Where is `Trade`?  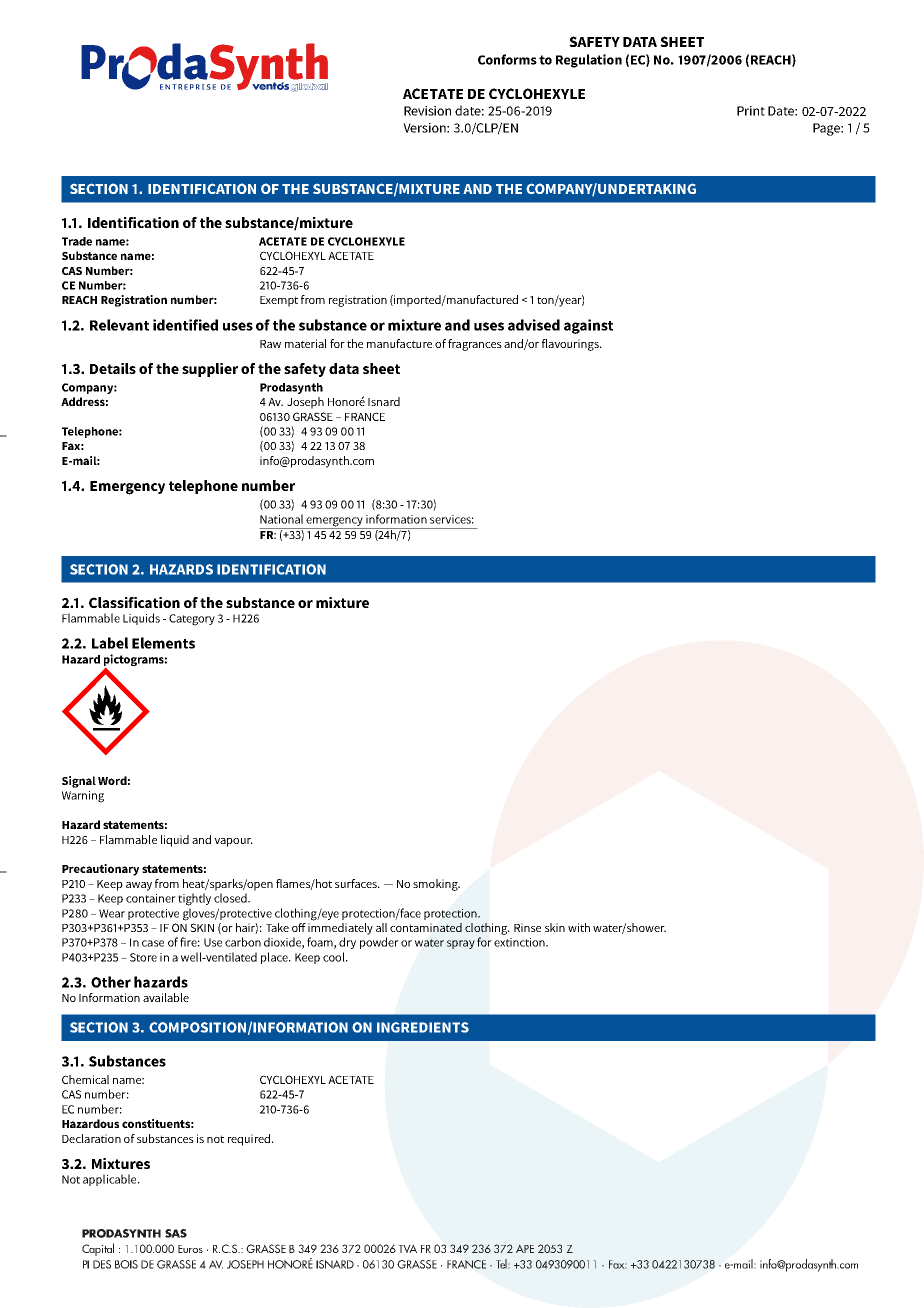
Trade is located at coordinates (77, 241).
